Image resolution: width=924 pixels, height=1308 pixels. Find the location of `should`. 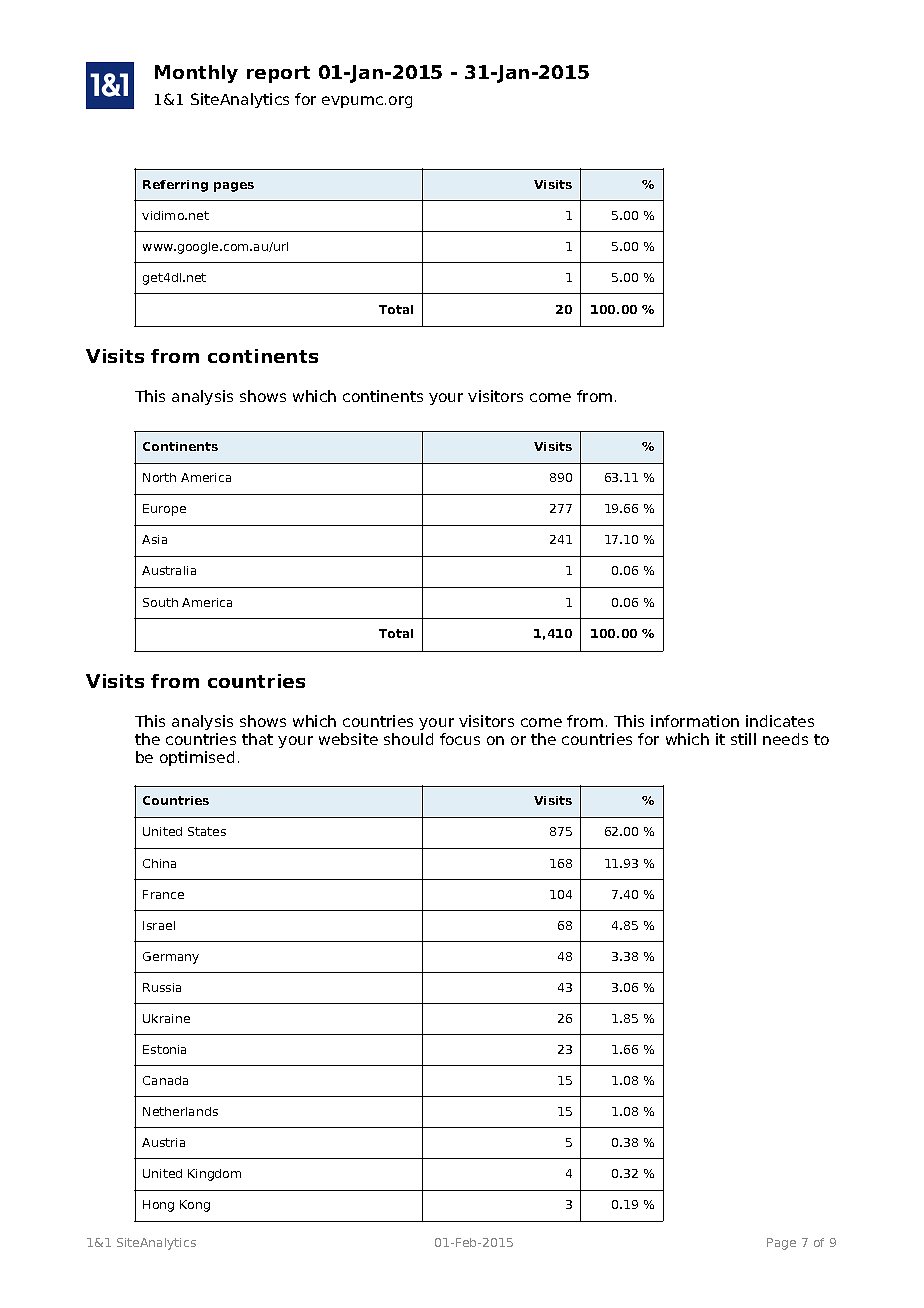

should is located at coordinates (408, 739).
